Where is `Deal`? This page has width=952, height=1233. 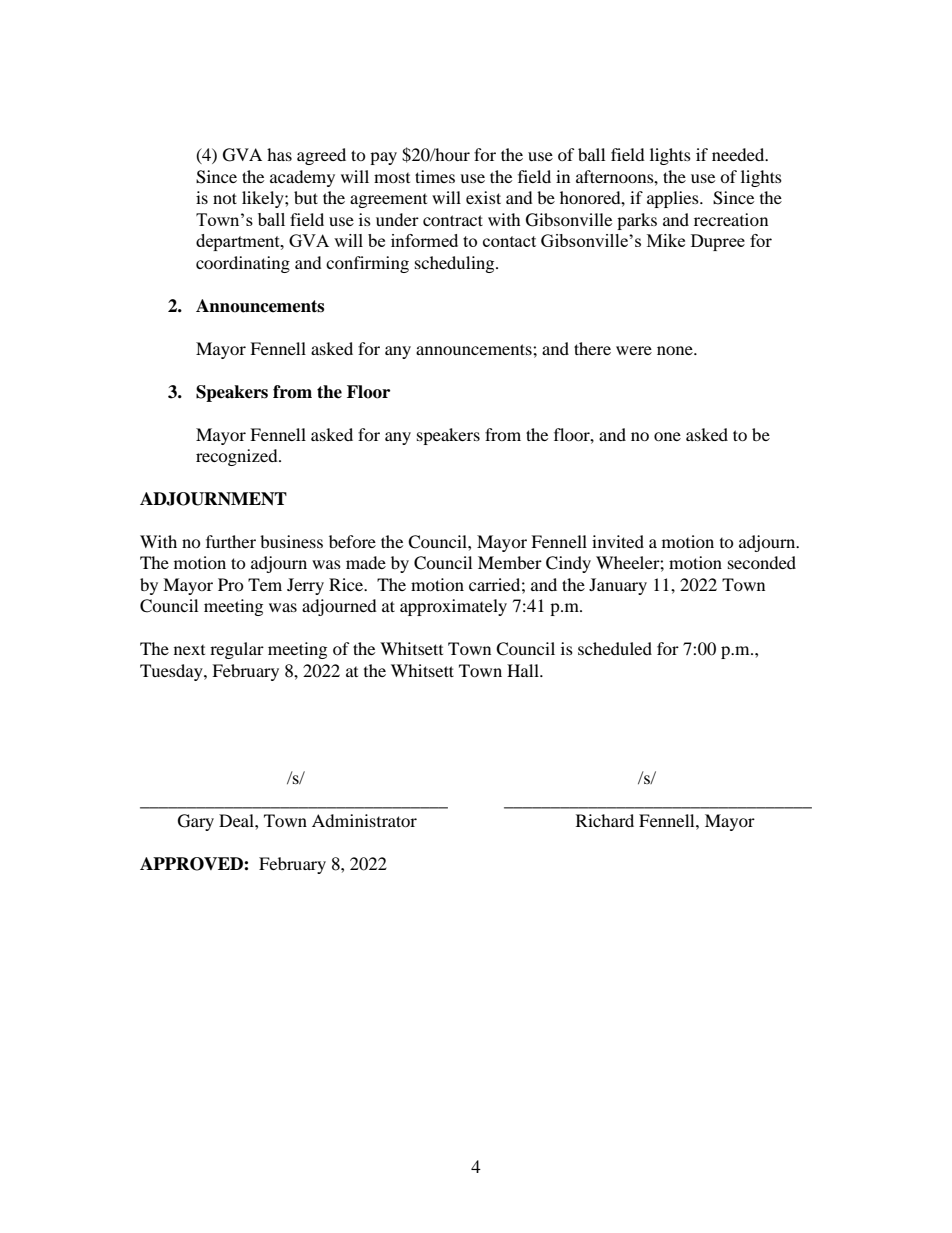
Deal is located at coordinates (237, 820).
